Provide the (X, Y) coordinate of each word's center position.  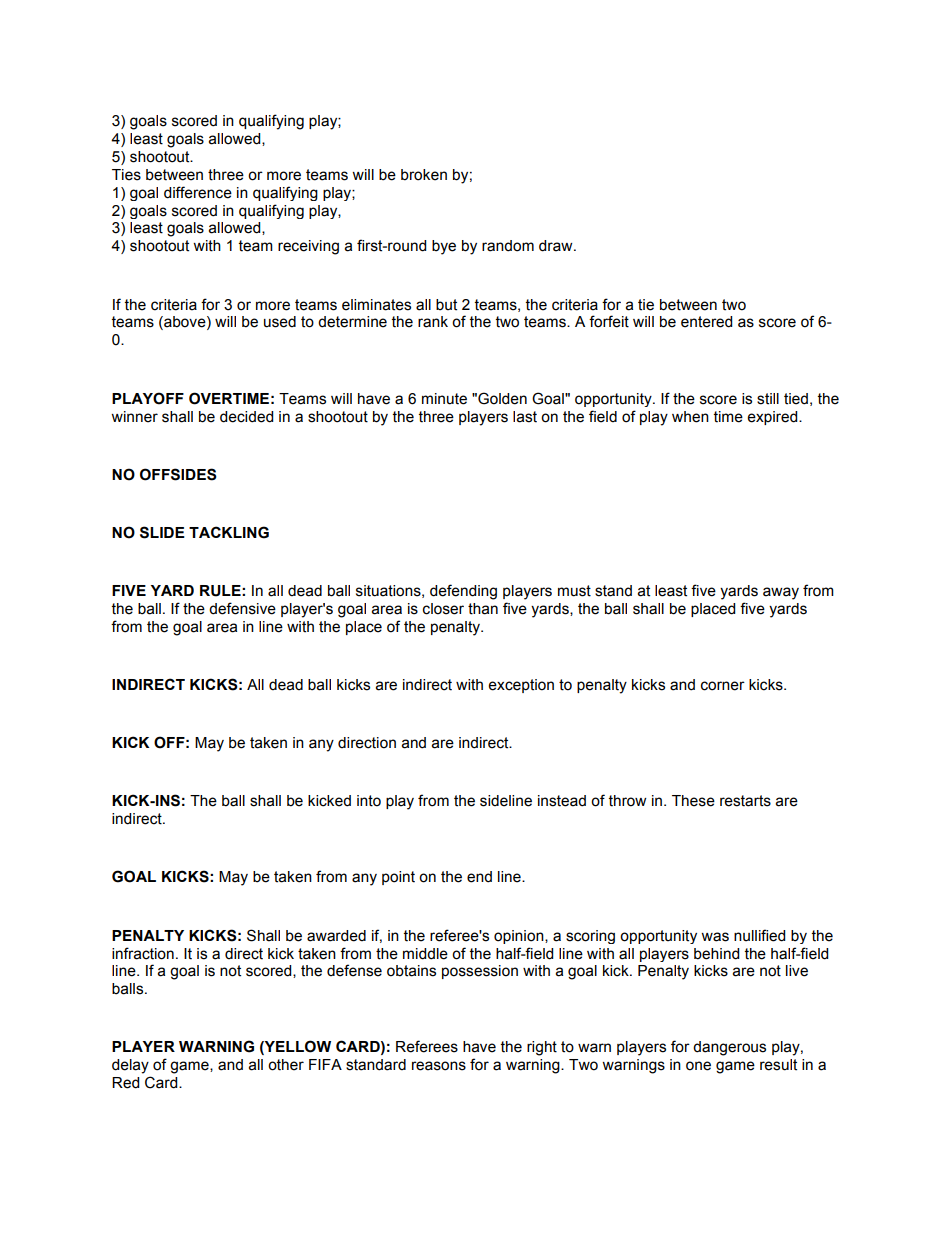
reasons (439, 1066)
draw (557, 246)
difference (198, 192)
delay (130, 1066)
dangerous (729, 1048)
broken (424, 175)
